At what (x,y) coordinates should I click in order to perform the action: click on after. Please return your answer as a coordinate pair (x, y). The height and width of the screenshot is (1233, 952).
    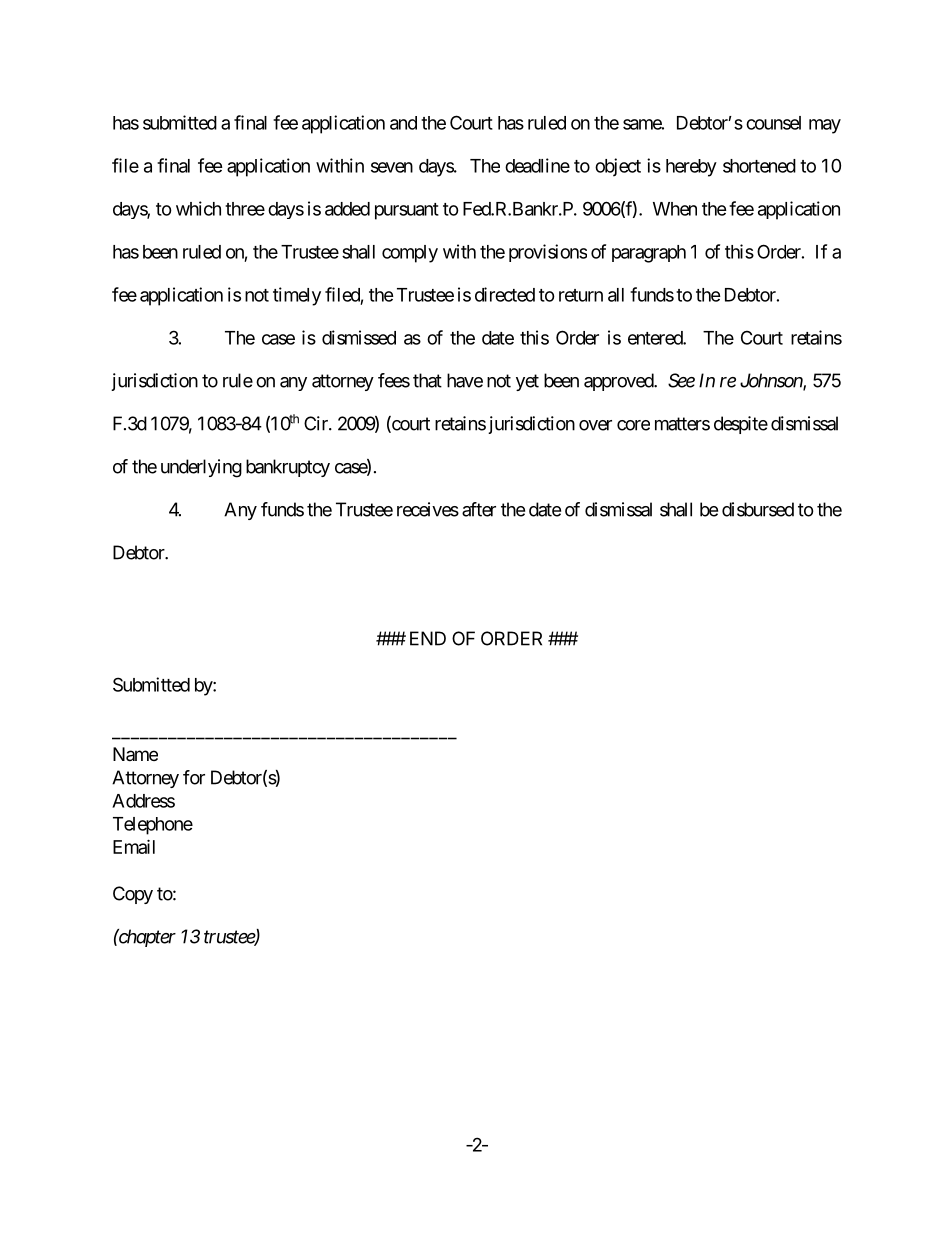
    Looking at the image, I should click on (479, 509).
